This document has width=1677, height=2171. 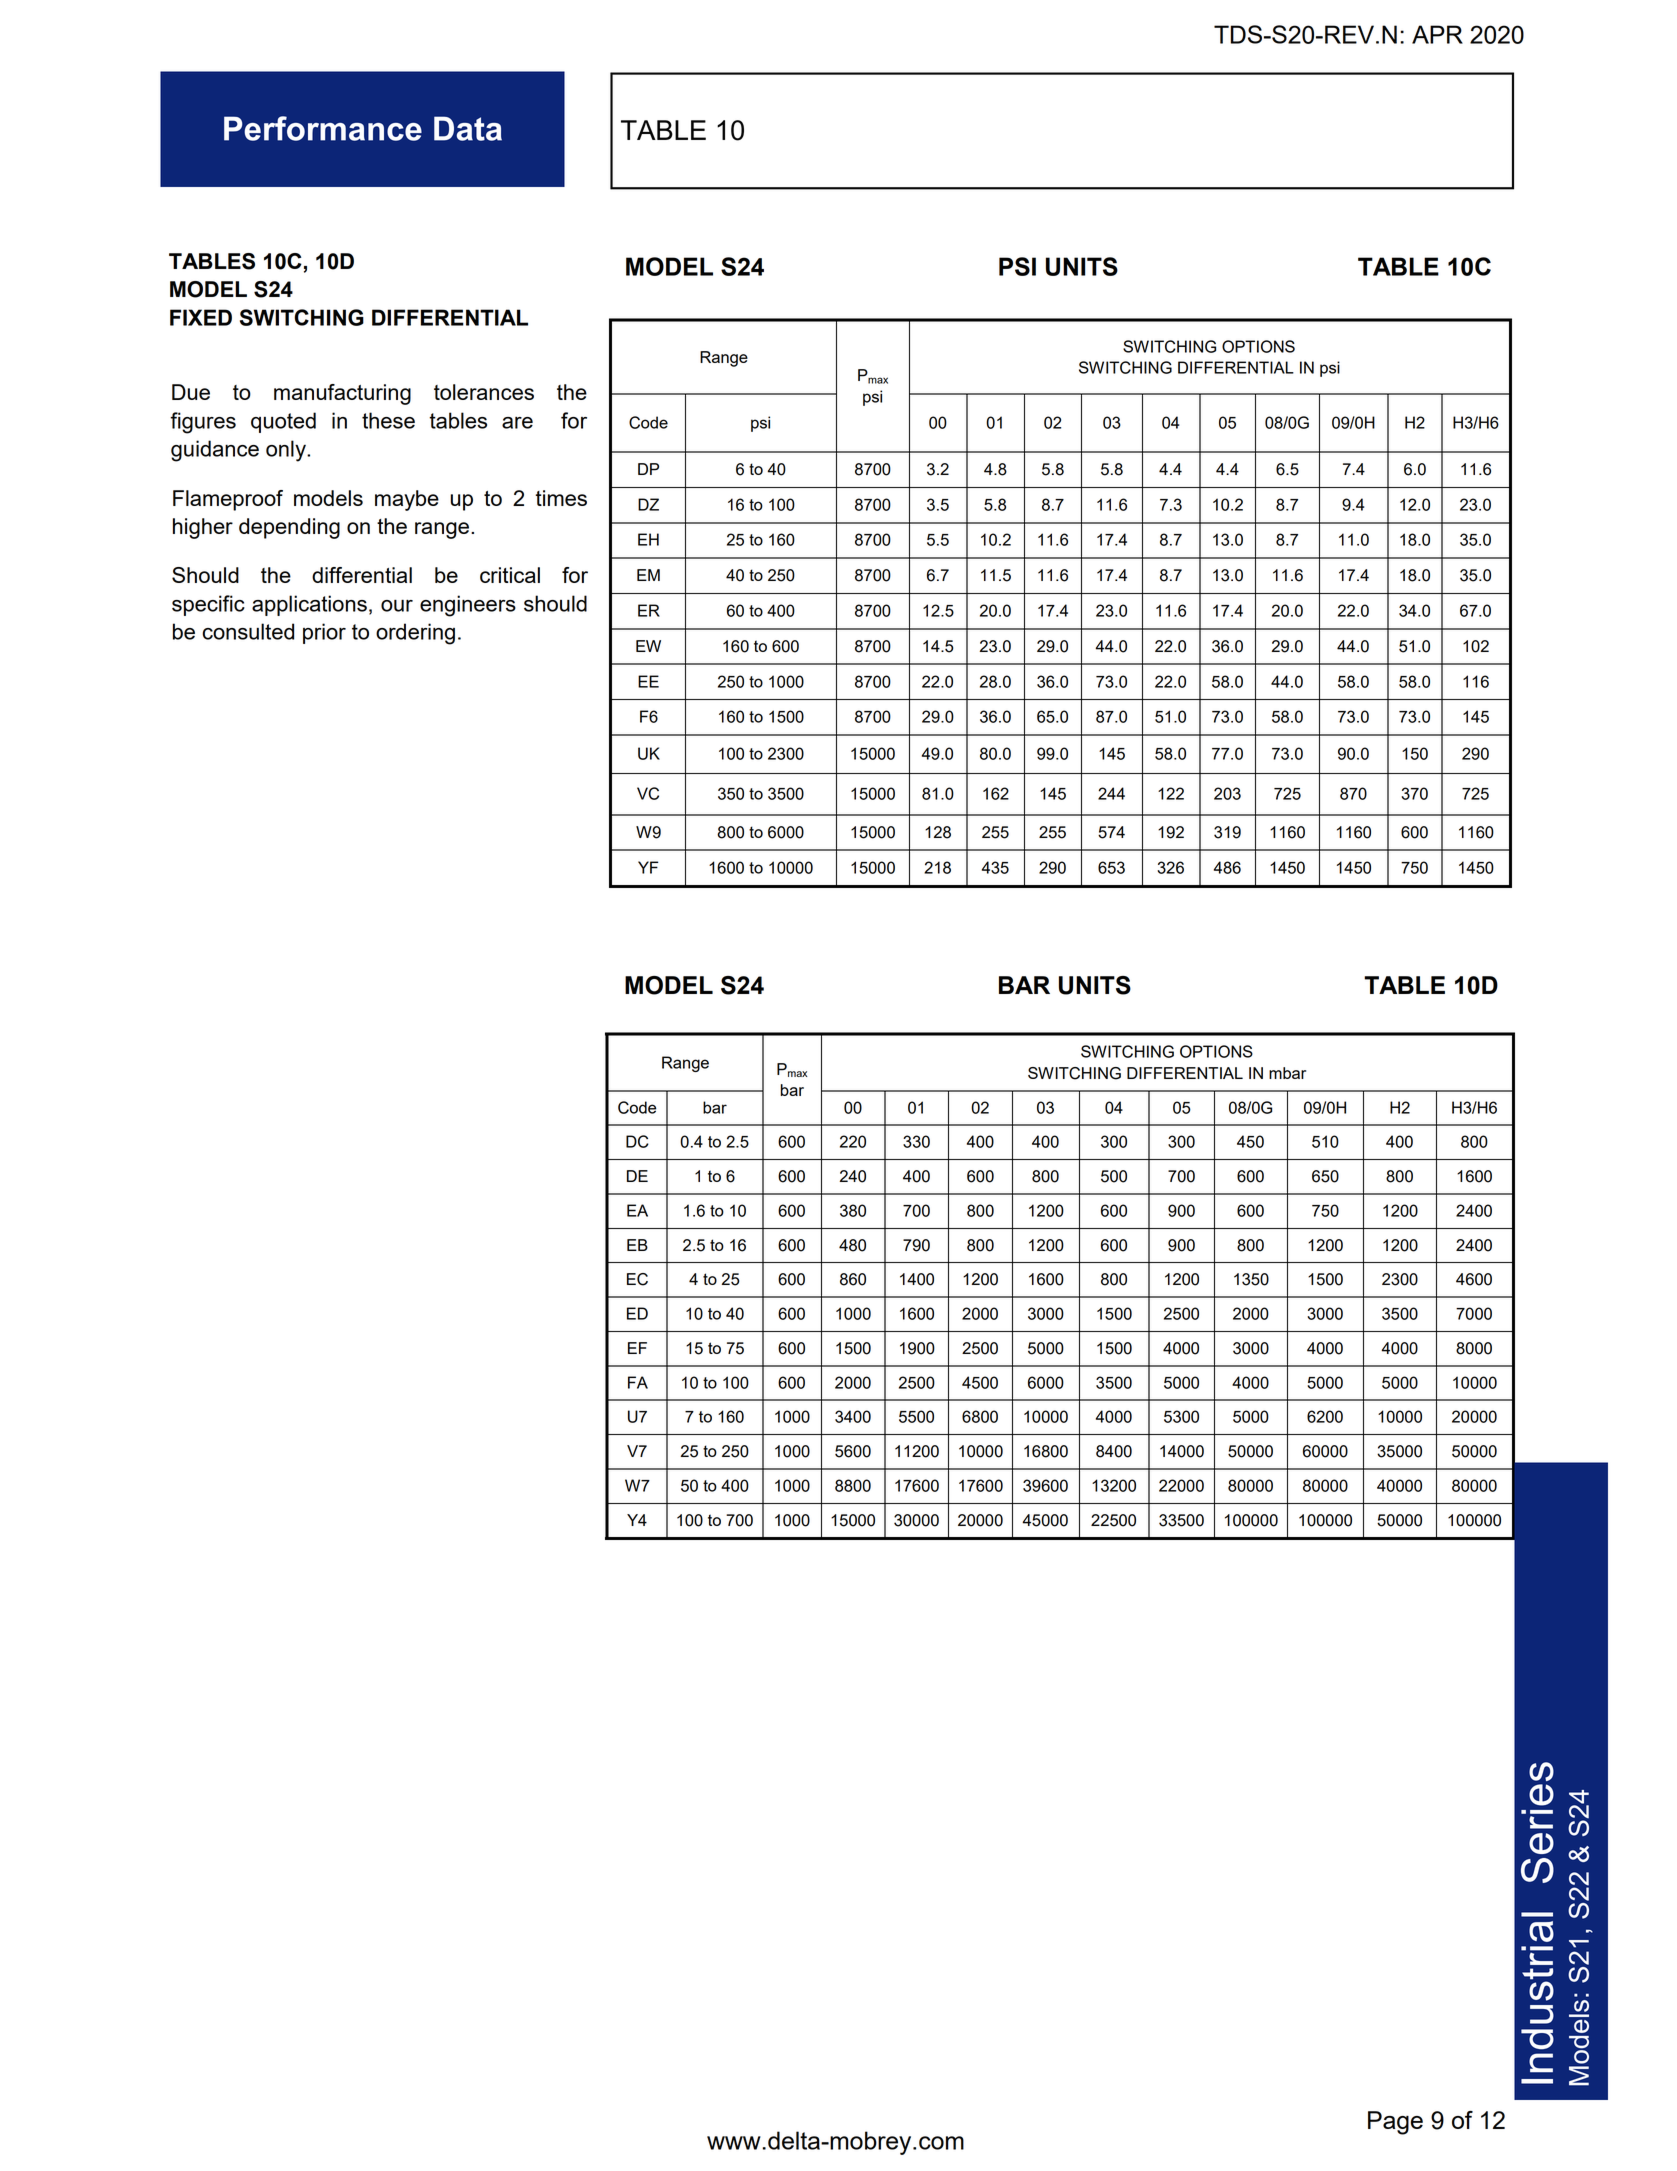 I want to click on times, so click(x=561, y=498).
